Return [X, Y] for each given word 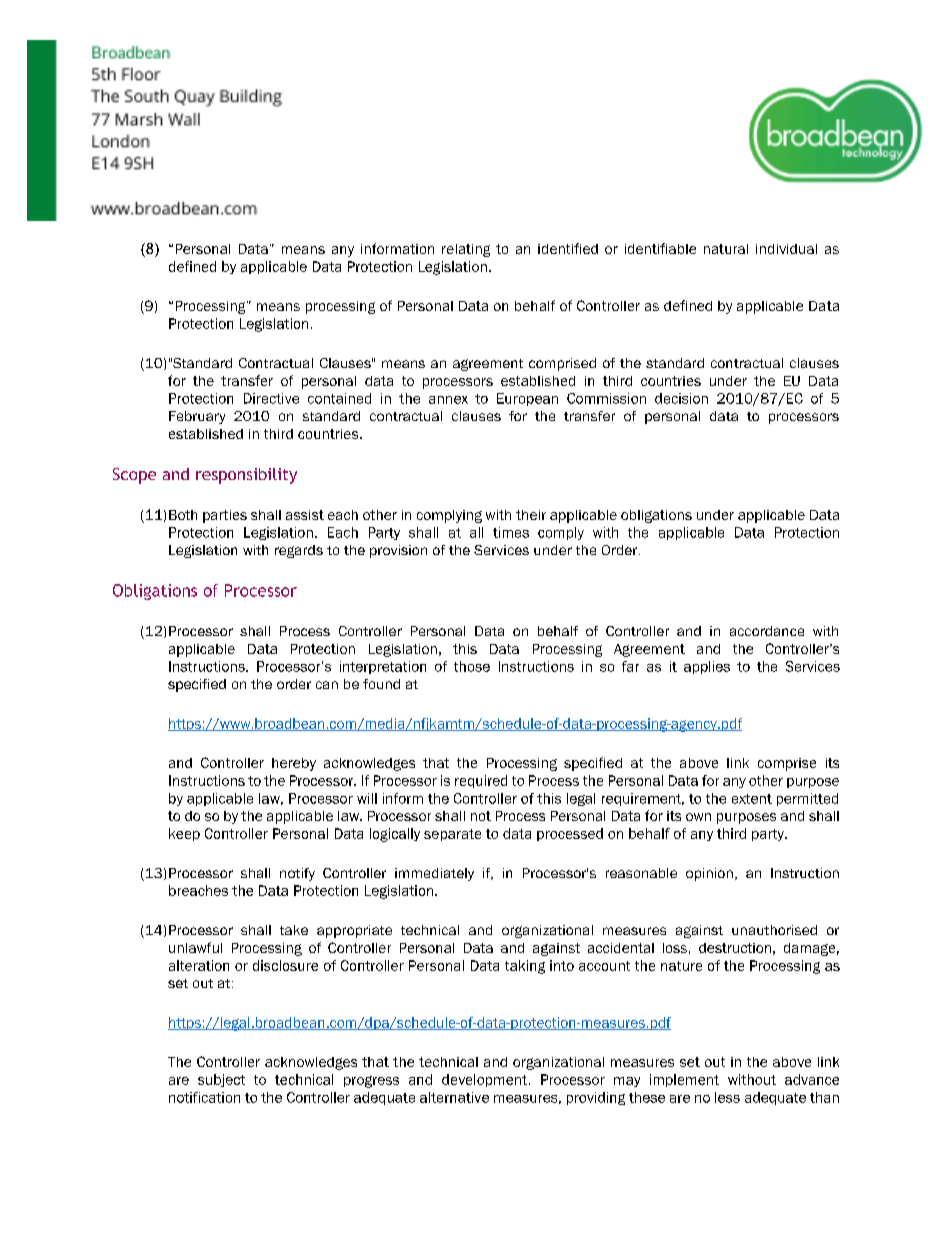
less [727, 1097]
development [484, 1080]
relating [466, 250]
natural [726, 249]
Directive [271, 398]
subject [221, 1080]
